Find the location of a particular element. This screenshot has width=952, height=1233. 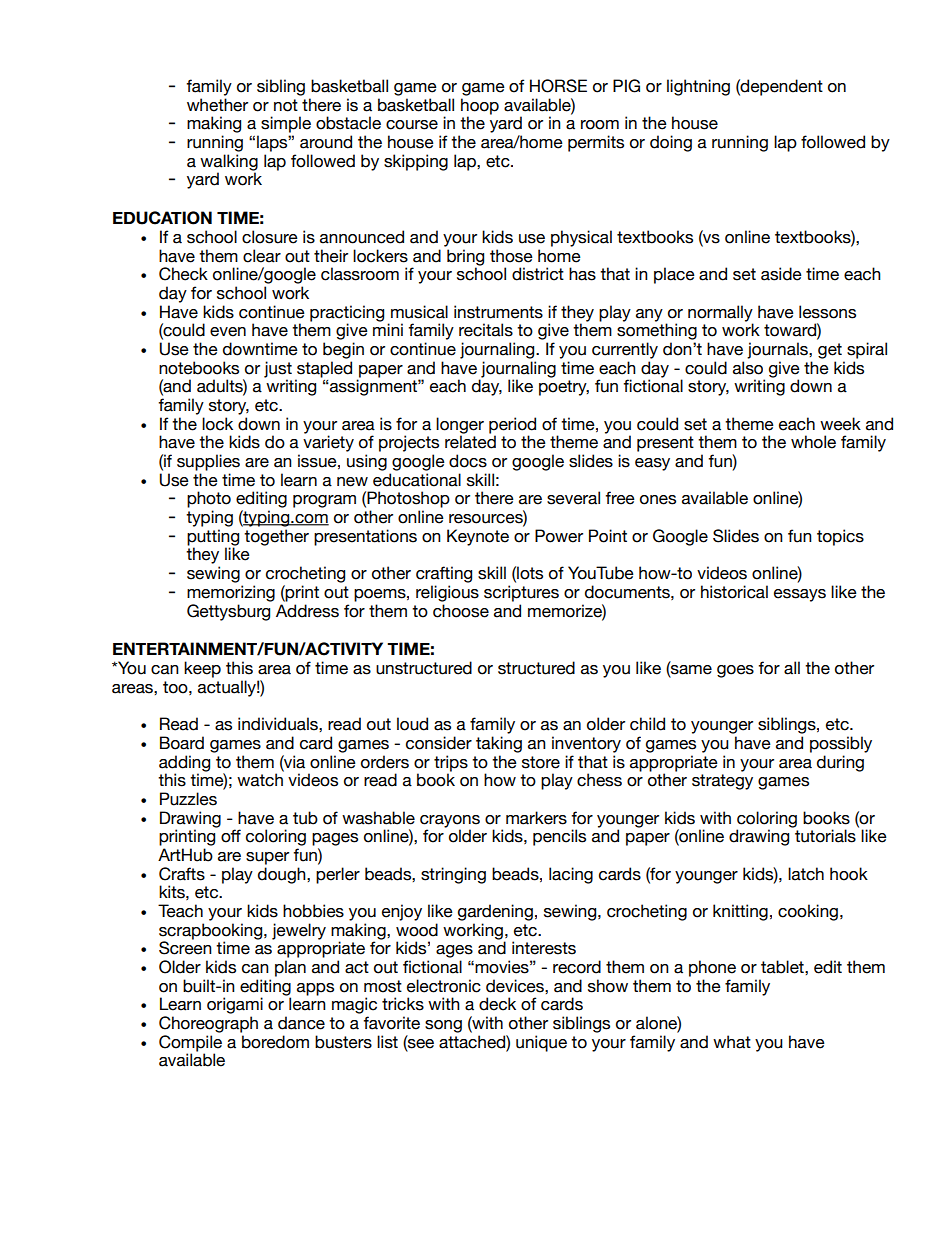

strategy is located at coordinates (722, 782).
